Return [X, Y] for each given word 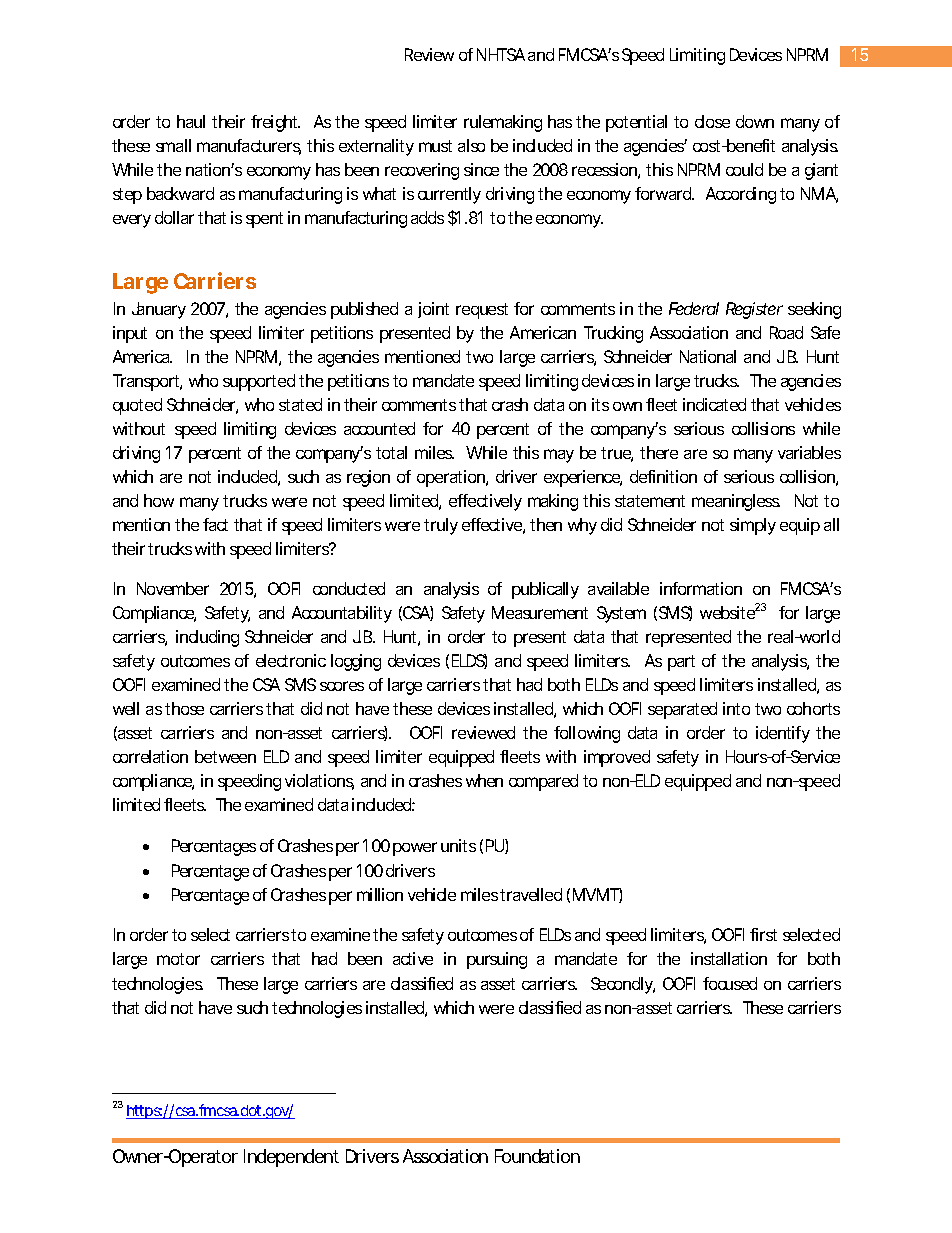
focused [730, 983]
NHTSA [501, 54]
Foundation [537, 1156]
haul [191, 121]
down [755, 121]
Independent [291, 1158]
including [207, 638]
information [701, 588]
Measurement [540, 612]
